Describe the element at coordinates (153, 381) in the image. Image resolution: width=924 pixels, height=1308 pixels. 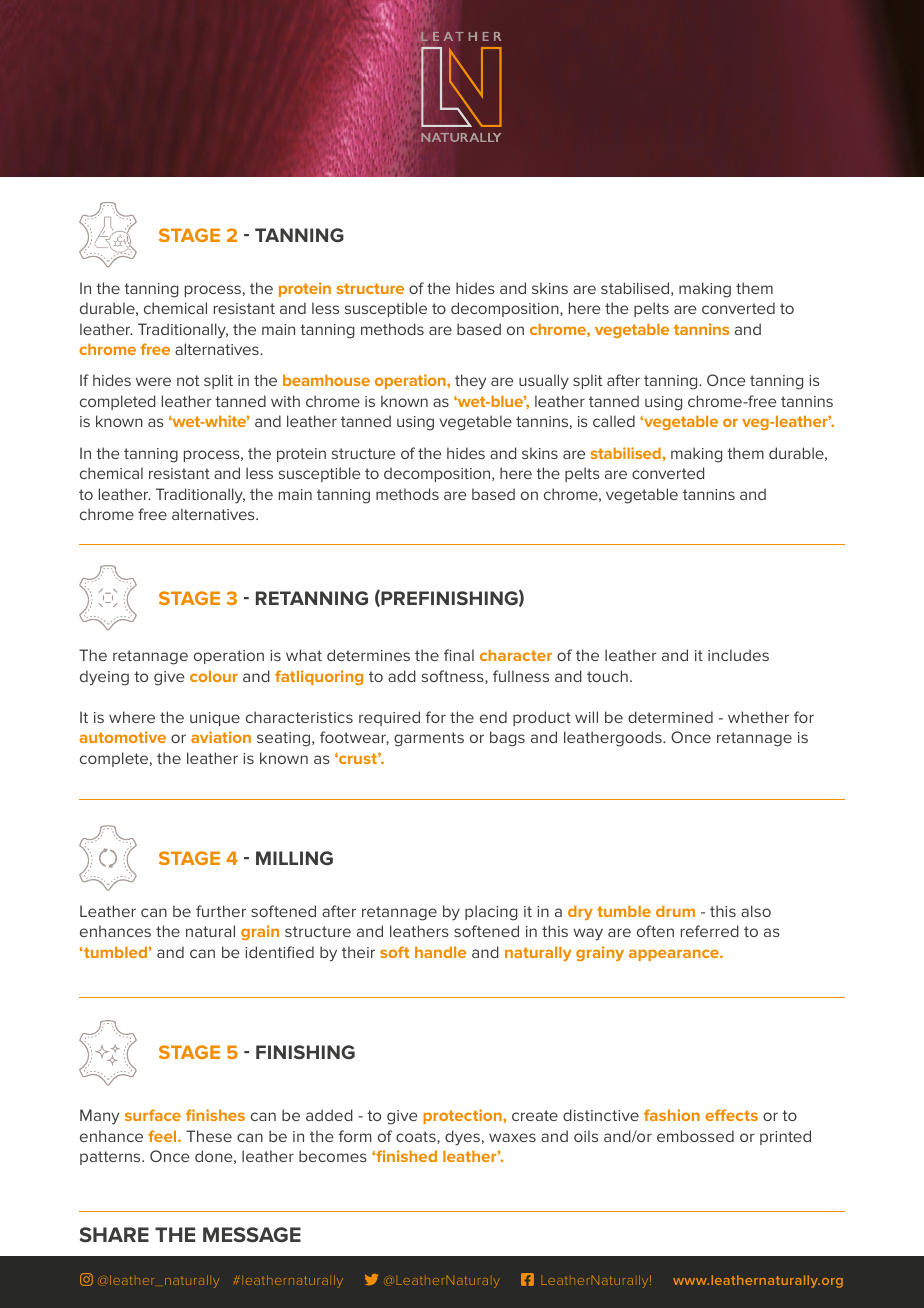
I see `were` at that location.
